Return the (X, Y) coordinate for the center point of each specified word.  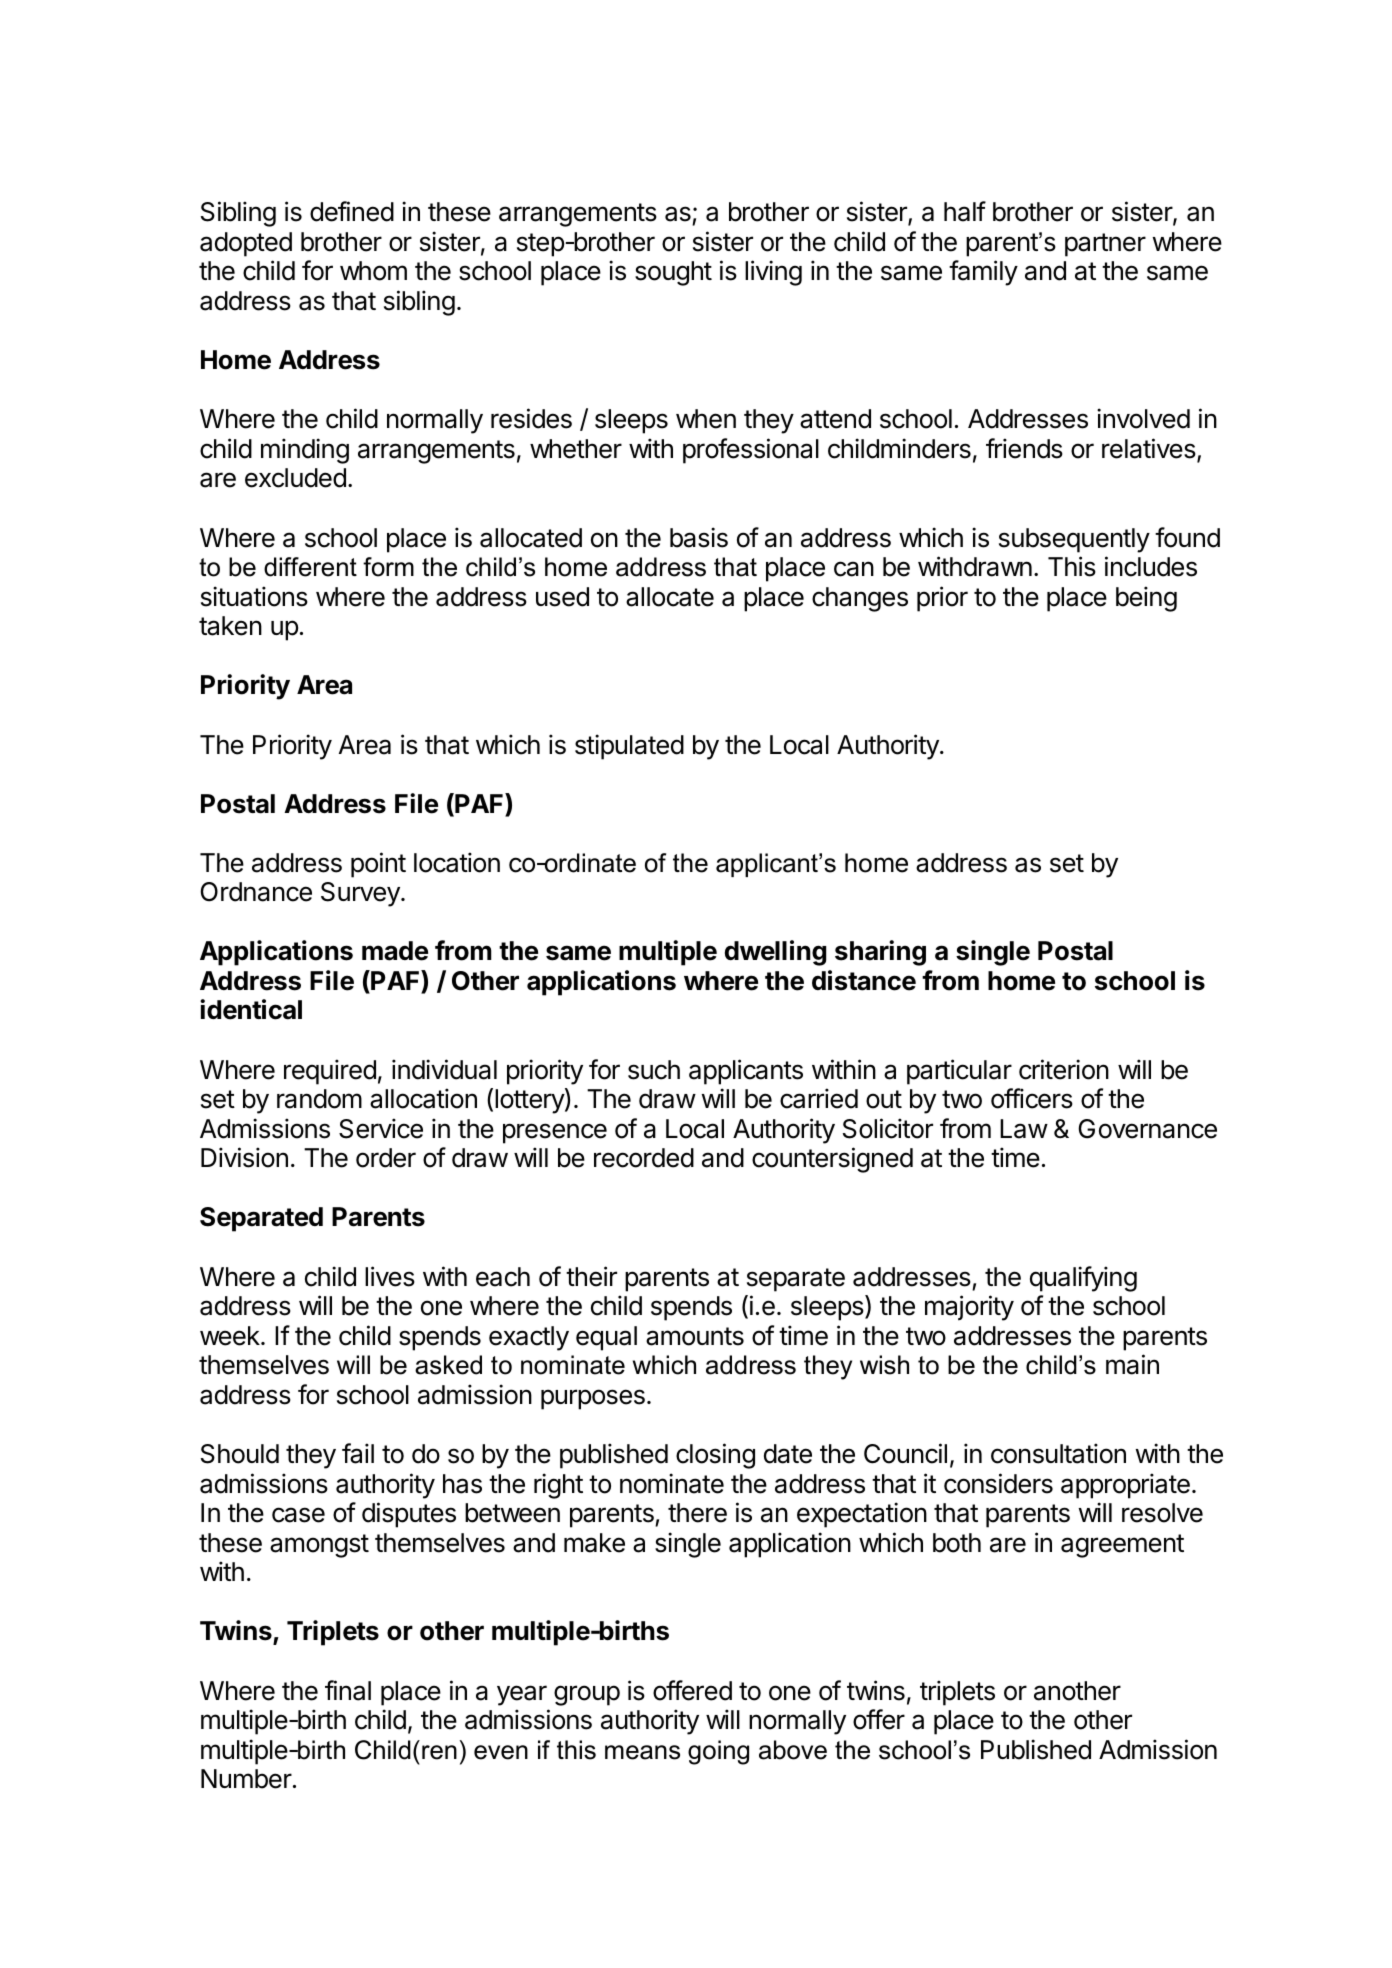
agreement (1122, 1546)
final (348, 1690)
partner (1105, 245)
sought (673, 273)
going (718, 1752)
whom (373, 271)
